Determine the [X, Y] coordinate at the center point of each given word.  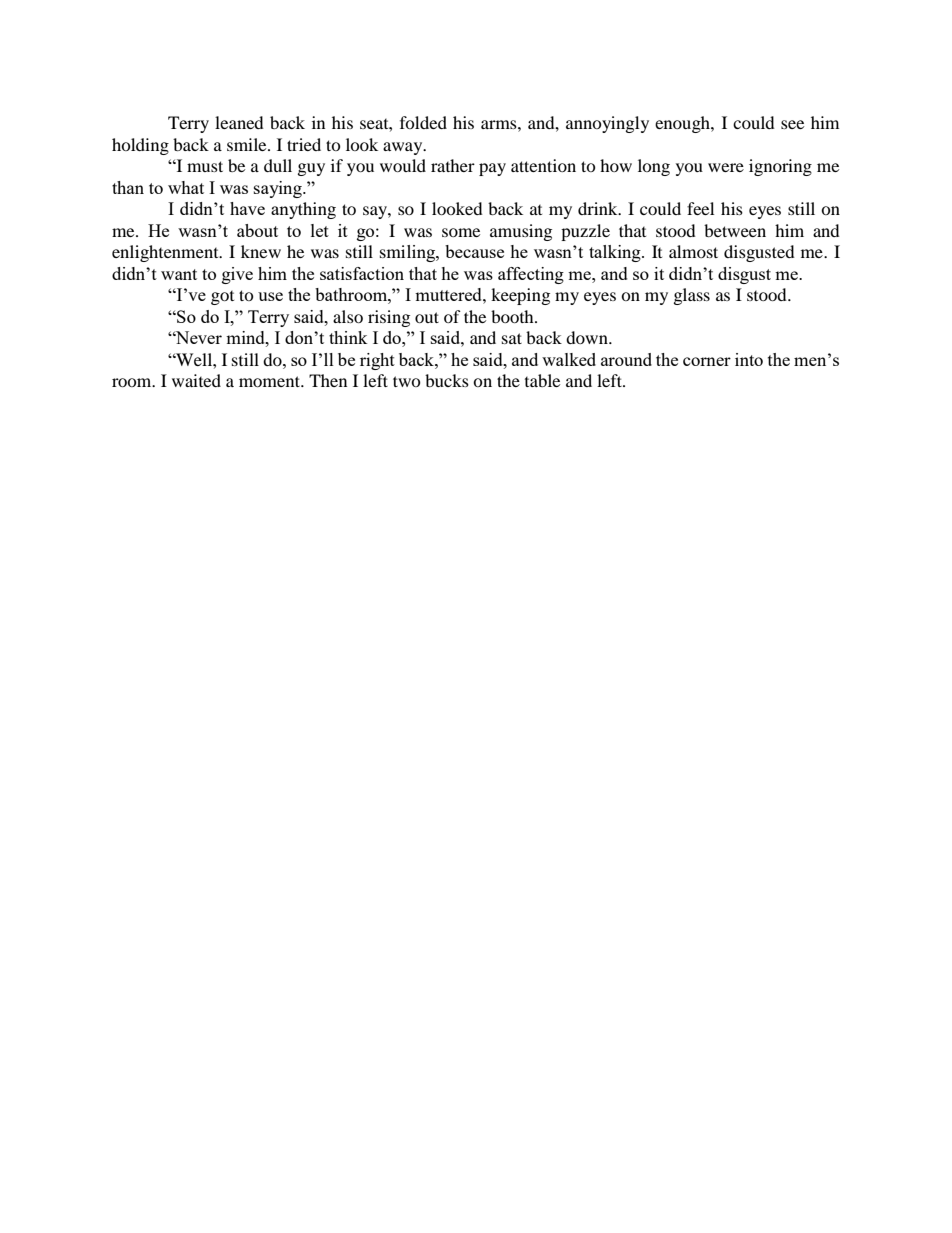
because [474, 251]
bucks [447, 380]
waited [196, 380]
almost [693, 251]
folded [423, 122]
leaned [239, 122]
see [792, 124]
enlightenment [166, 253]
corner [707, 361]
